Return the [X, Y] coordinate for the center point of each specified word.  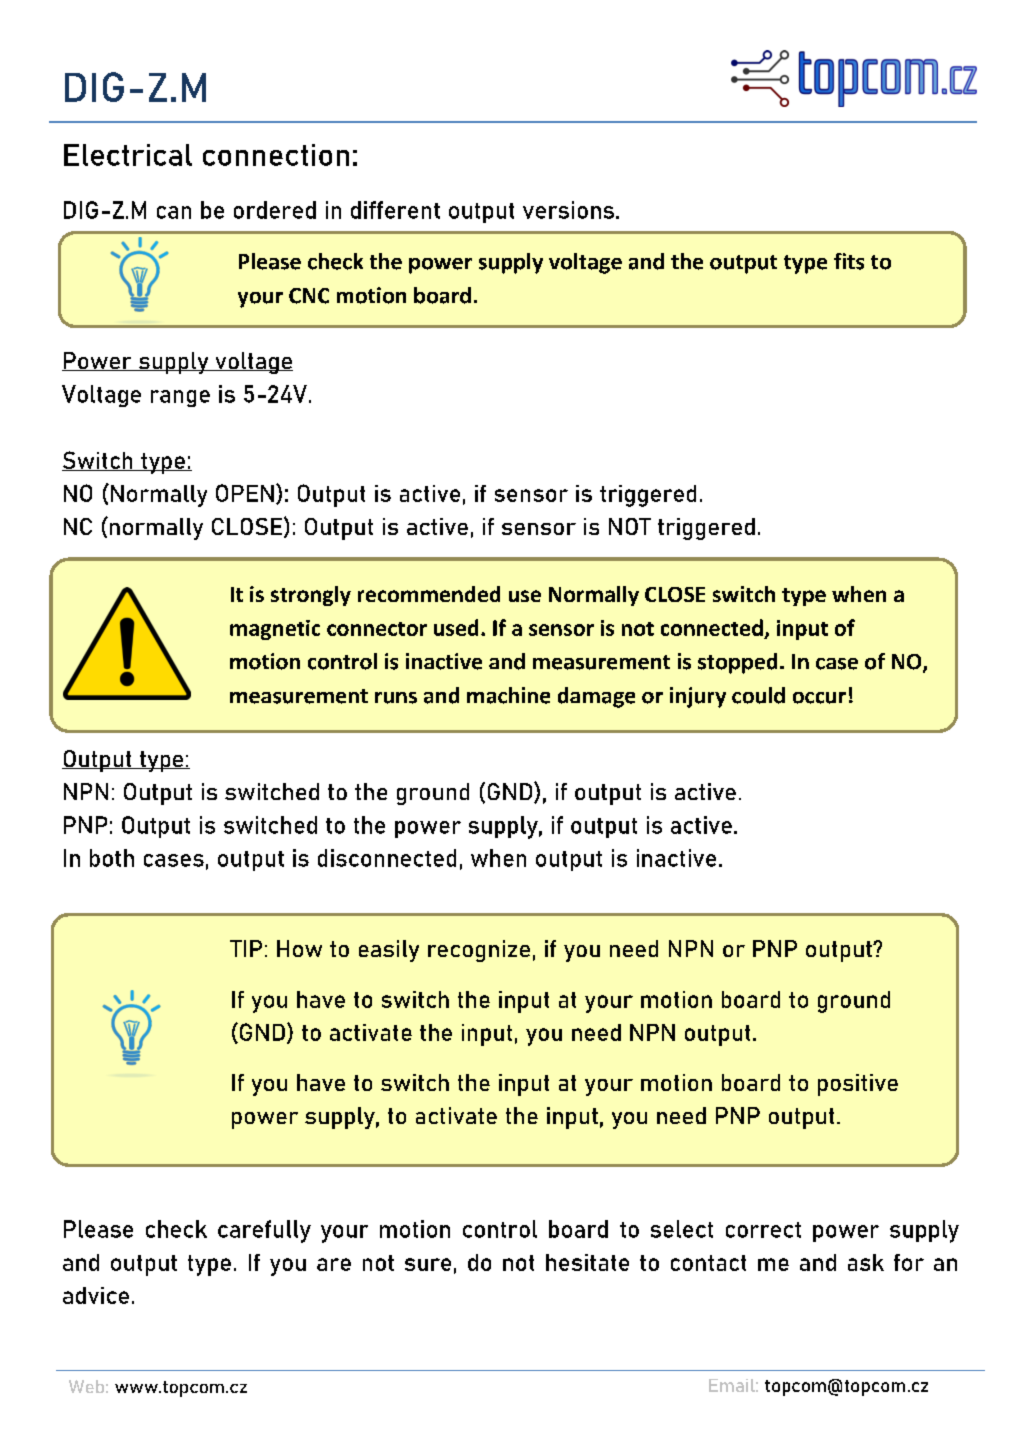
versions [568, 210]
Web [86, 1386]
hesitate [587, 1262]
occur [819, 698]
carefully [264, 1231]
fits [849, 261]
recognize [479, 951]
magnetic [275, 630]
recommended [429, 594]
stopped [737, 663]
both [112, 858]
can [174, 212]
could [758, 695]
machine [508, 695]
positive [858, 1085]
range [180, 398]
